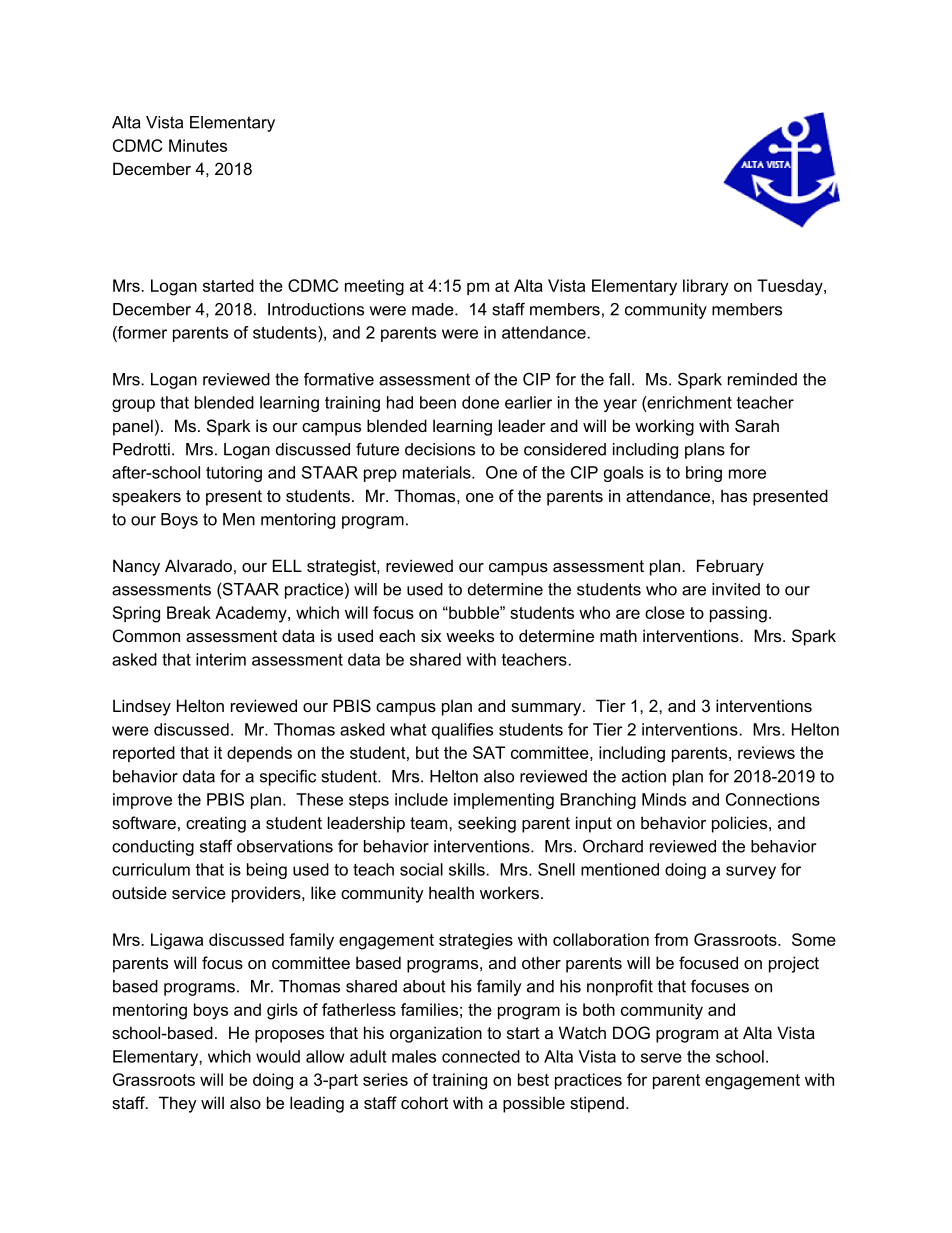  What do you see at coordinates (481, 1056) in the document?
I see `connected` at bounding box center [481, 1056].
